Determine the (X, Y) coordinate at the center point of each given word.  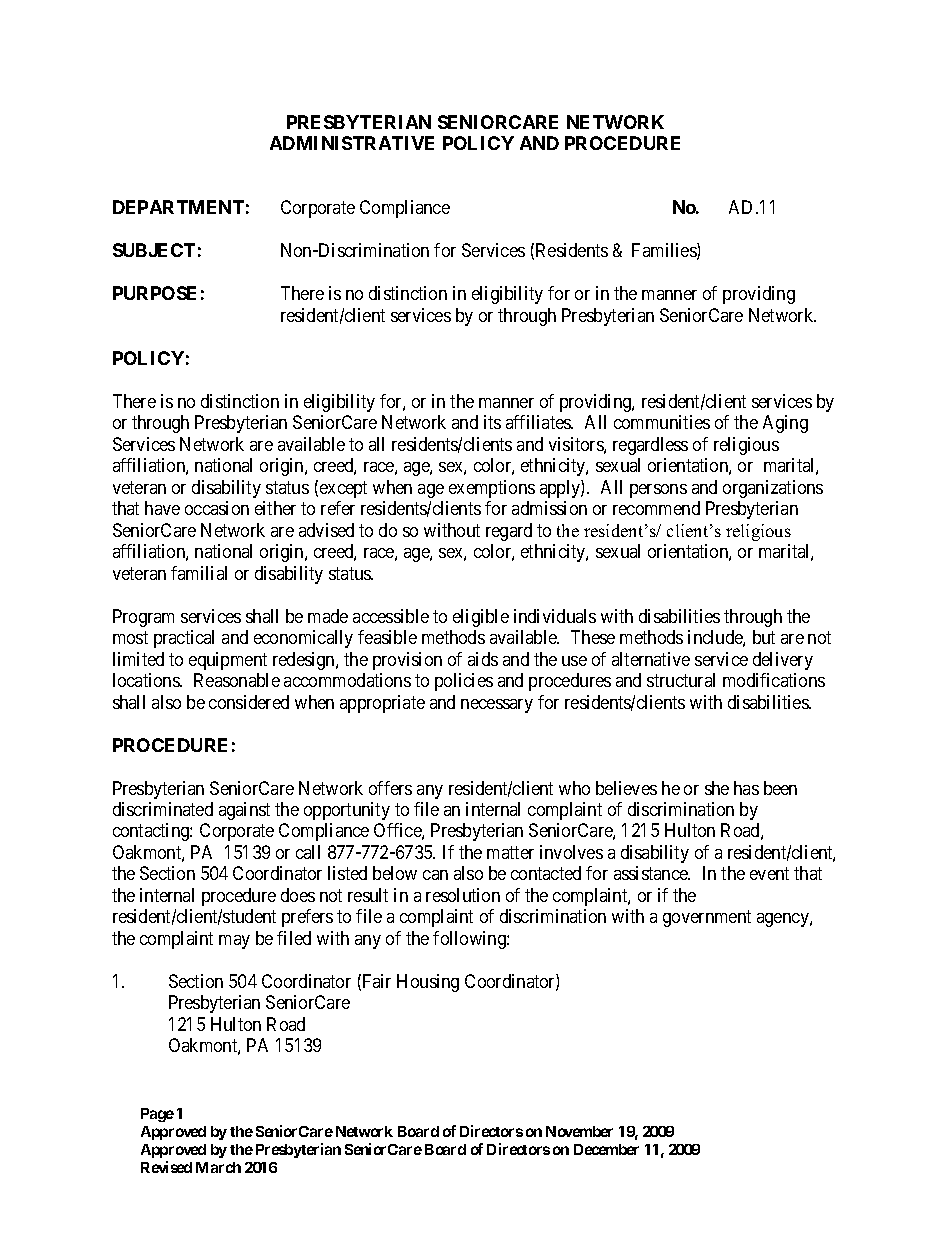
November (579, 1131)
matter (510, 852)
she (717, 788)
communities (662, 422)
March (218, 1167)
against (244, 811)
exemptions (492, 489)
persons (658, 491)
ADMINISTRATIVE (352, 143)
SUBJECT (154, 250)
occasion (217, 508)
